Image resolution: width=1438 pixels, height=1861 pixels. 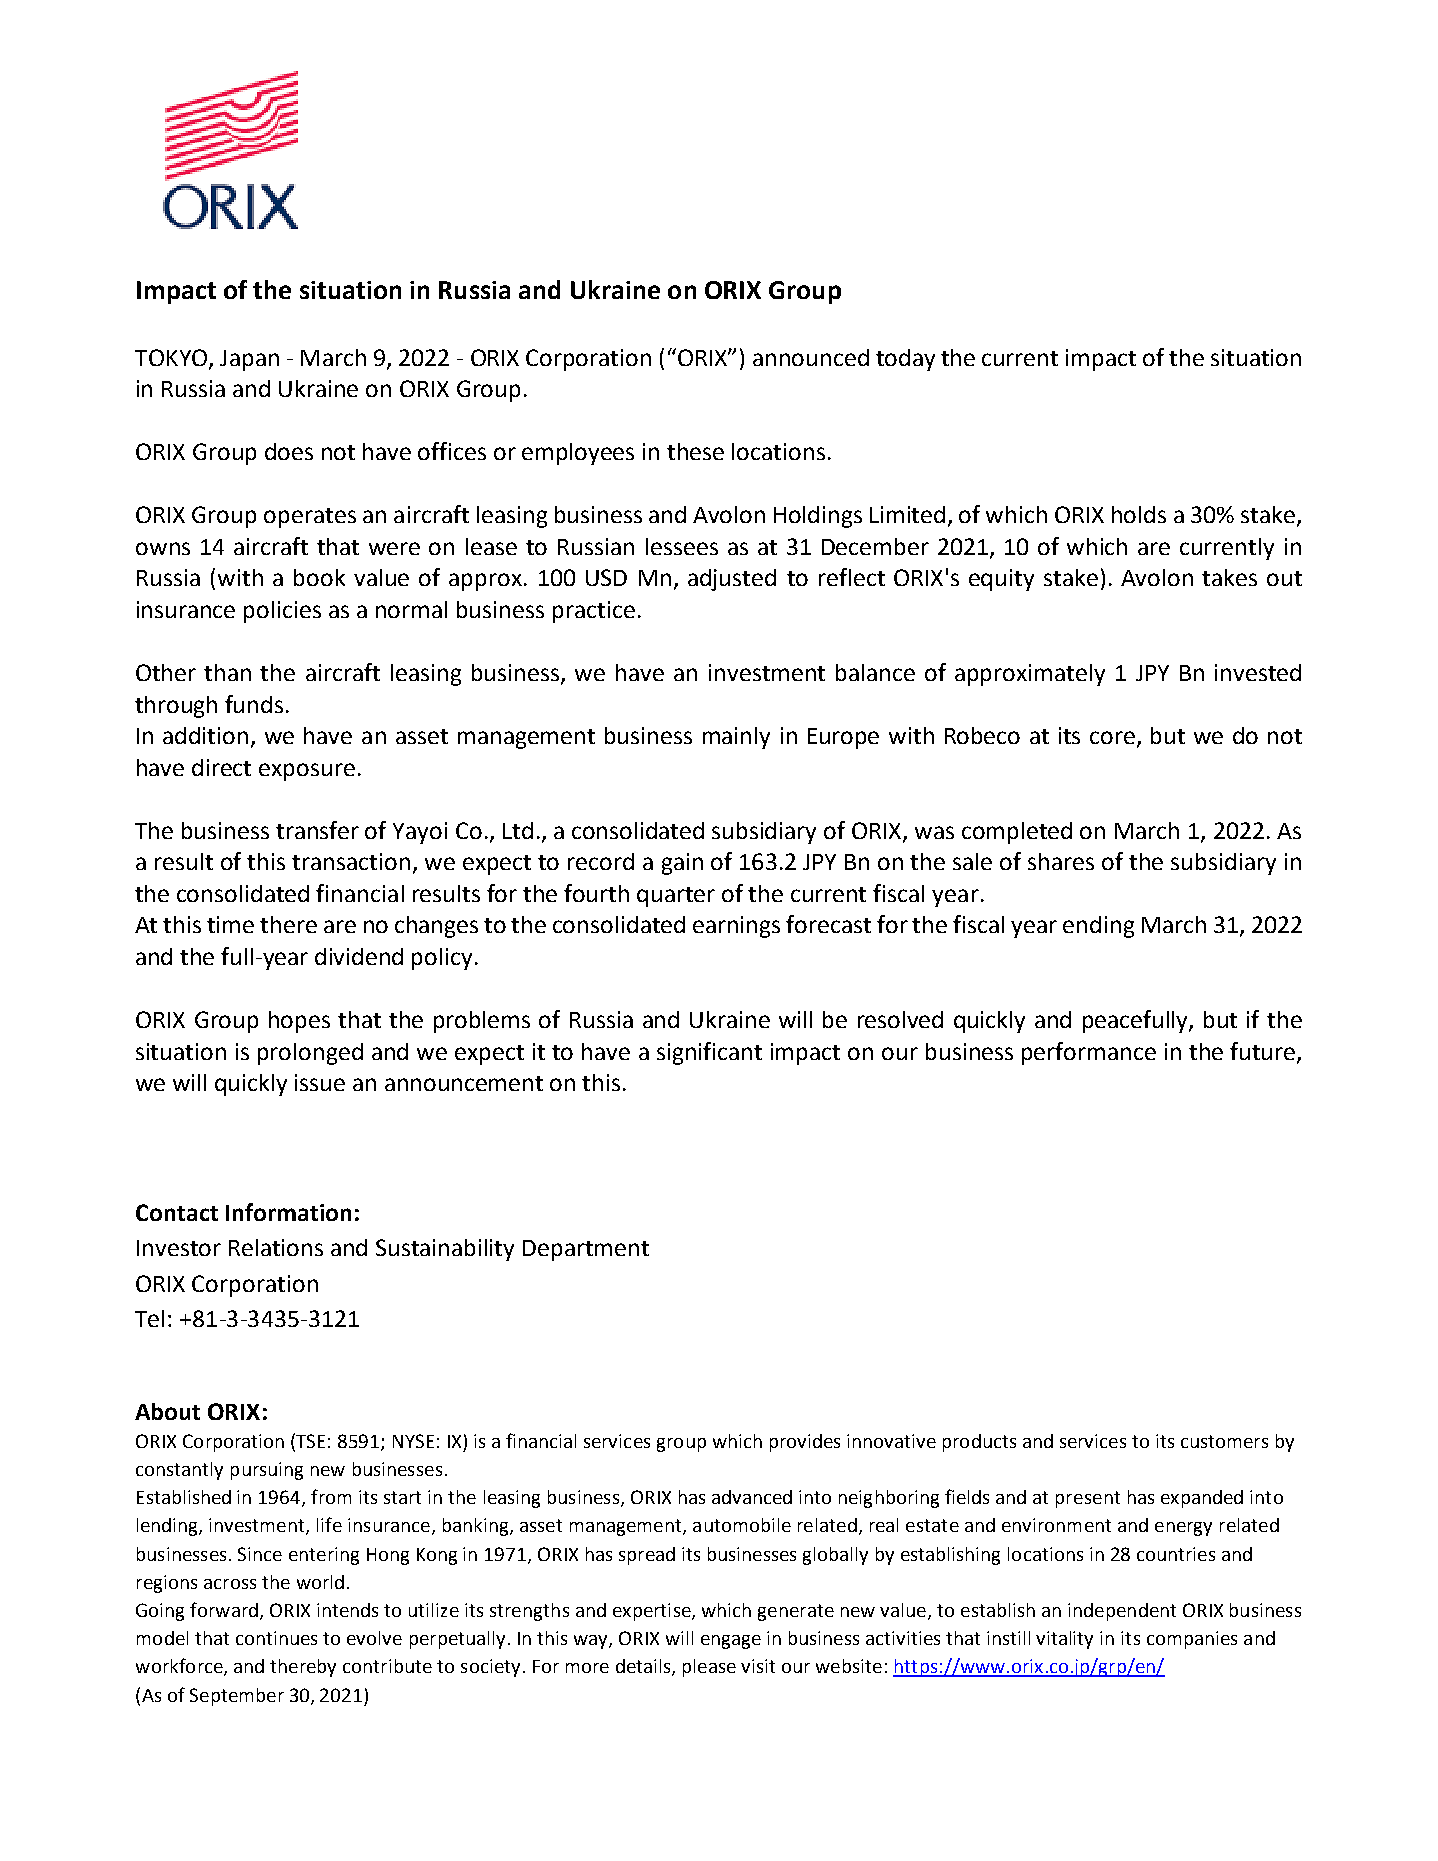 What do you see at coordinates (682, 864) in the screenshot?
I see `gain` at bounding box center [682, 864].
